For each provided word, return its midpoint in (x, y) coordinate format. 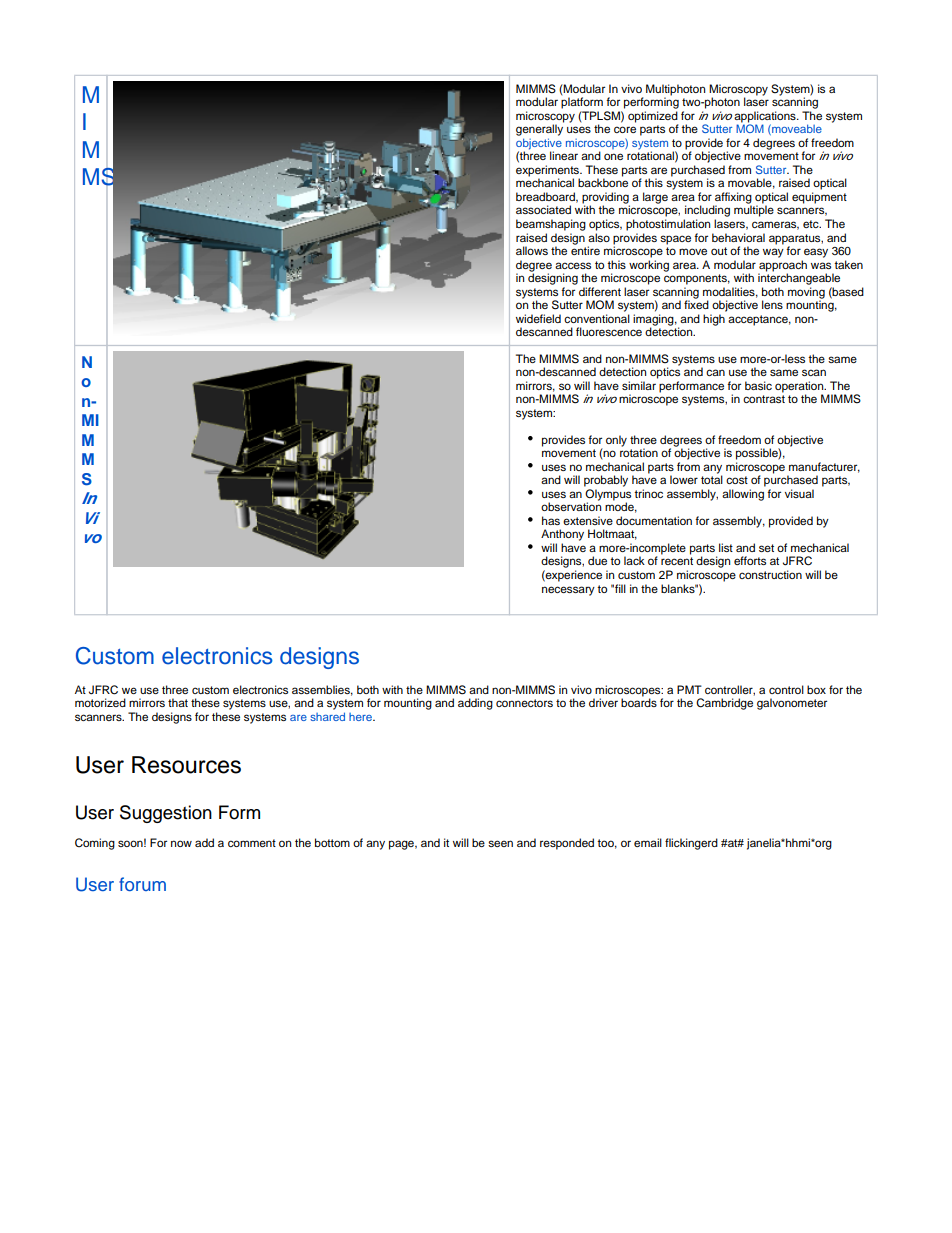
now (181, 843)
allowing (743, 495)
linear (564, 155)
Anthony (562, 535)
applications (766, 118)
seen (500, 843)
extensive (588, 520)
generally (540, 129)
